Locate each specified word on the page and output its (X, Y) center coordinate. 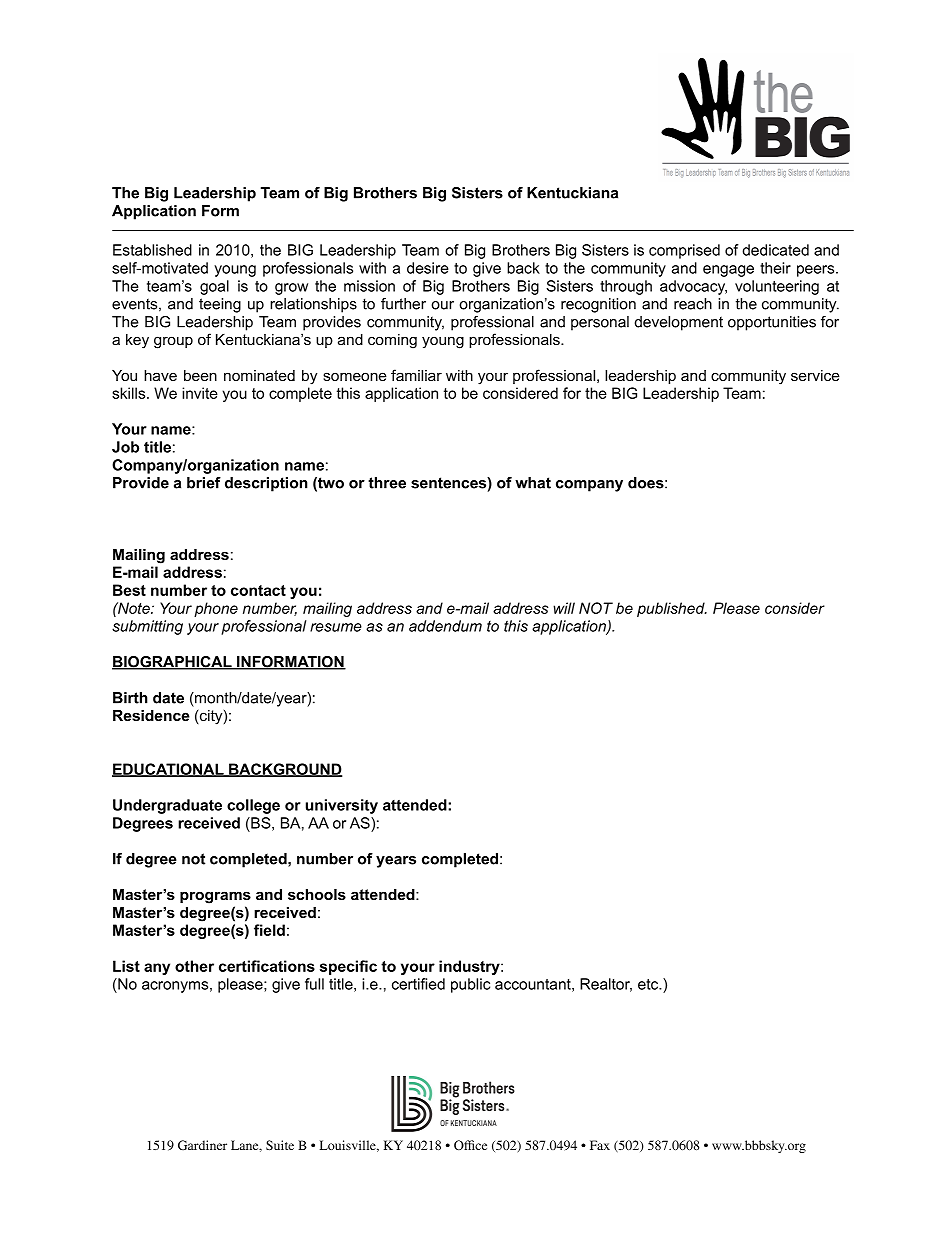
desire (428, 268)
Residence (151, 715)
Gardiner (202, 1145)
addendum (445, 626)
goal (214, 287)
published (672, 609)
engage (728, 271)
